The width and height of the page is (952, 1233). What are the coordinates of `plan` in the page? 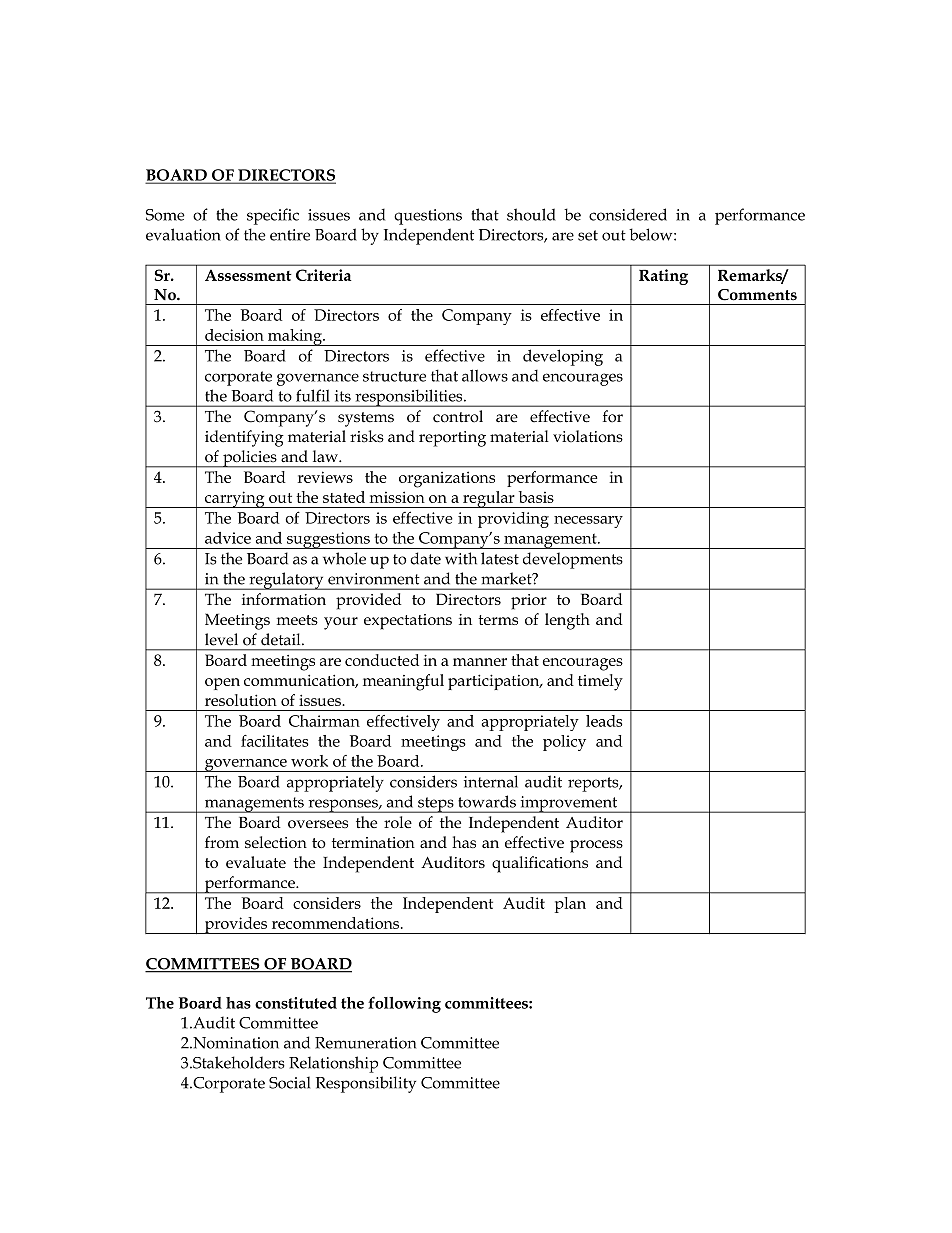 It's located at (570, 905).
